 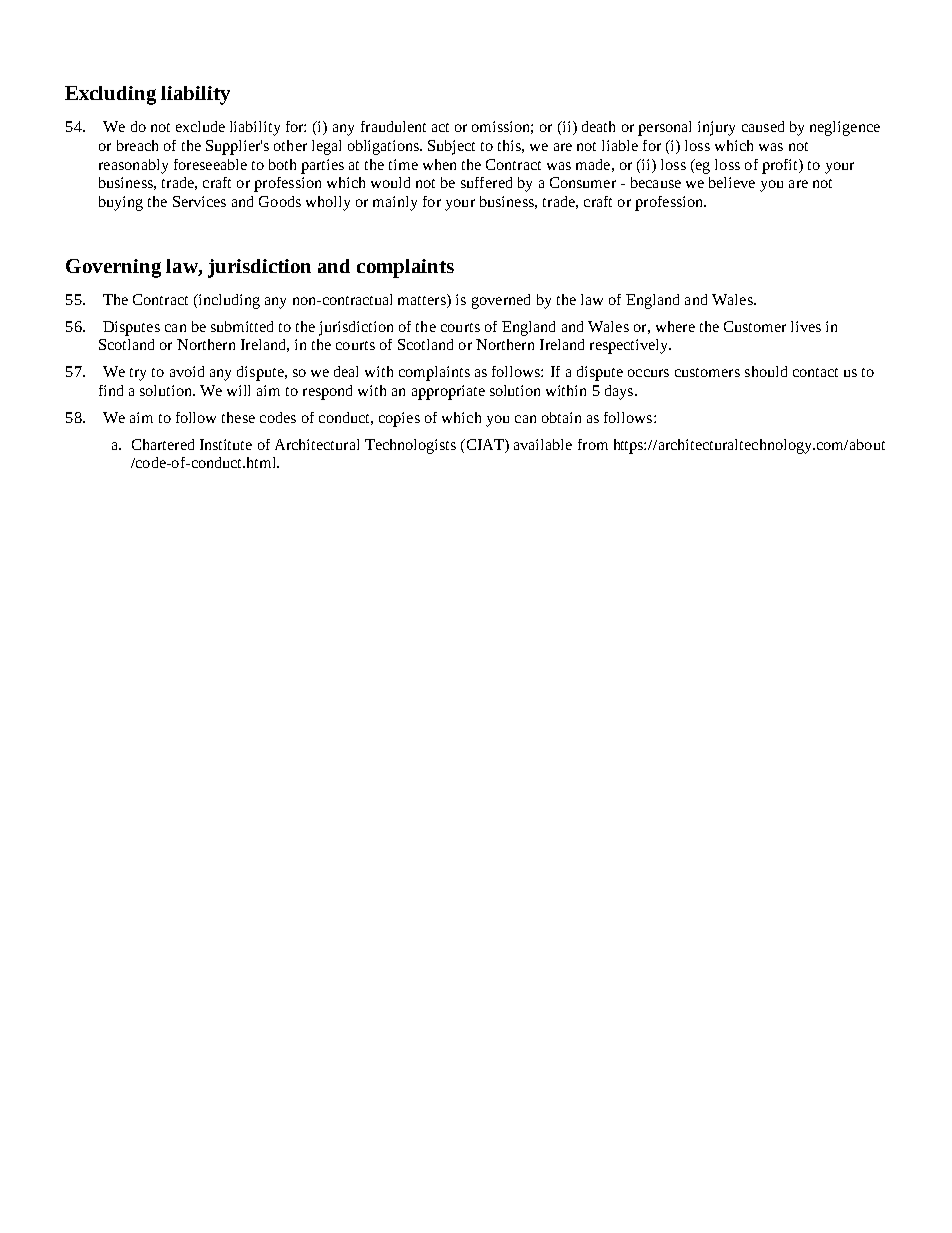 I want to click on lives, so click(x=806, y=326).
